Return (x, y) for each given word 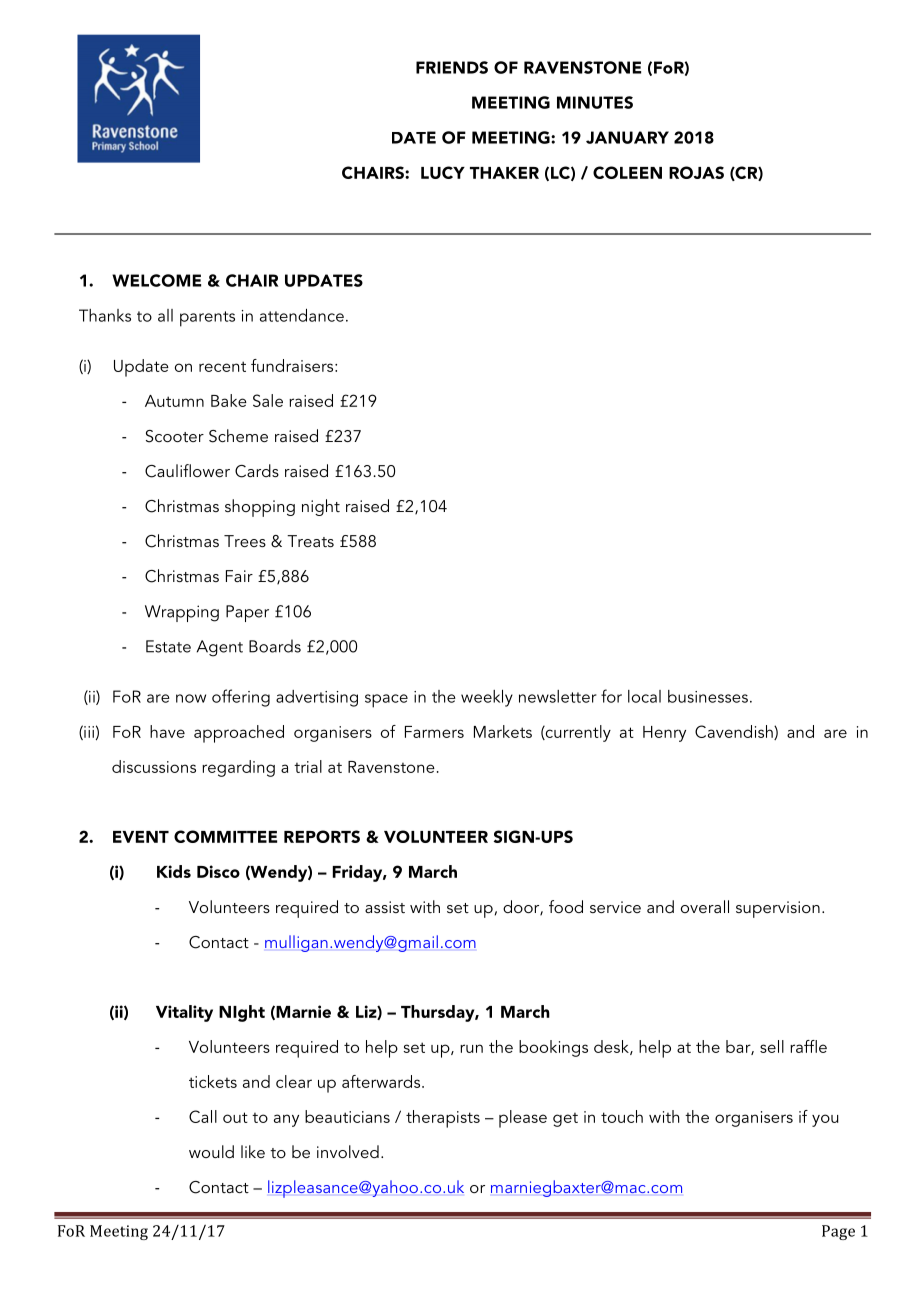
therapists (443, 1119)
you (825, 1120)
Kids (174, 871)
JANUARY (627, 137)
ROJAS (696, 172)
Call (203, 1116)
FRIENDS (452, 67)
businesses (708, 696)
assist (385, 907)
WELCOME (156, 280)
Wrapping (182, 613)
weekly (487, 698)
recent (222, 366)
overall (705, 906)
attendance (302, 315)
